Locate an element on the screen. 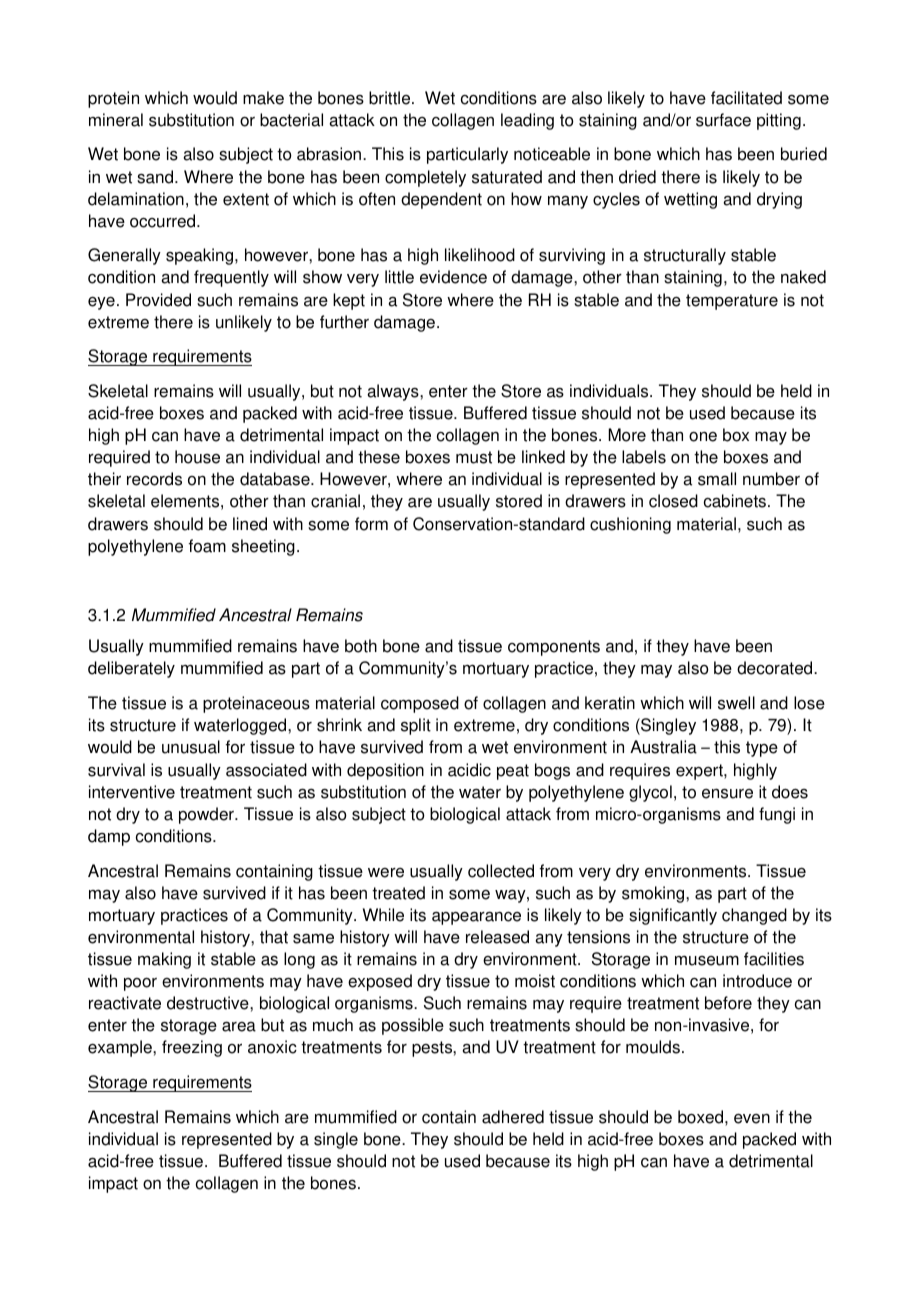 The width and height of the screenshot is (924, 1308). collected is located at coordinates (501, 871).
